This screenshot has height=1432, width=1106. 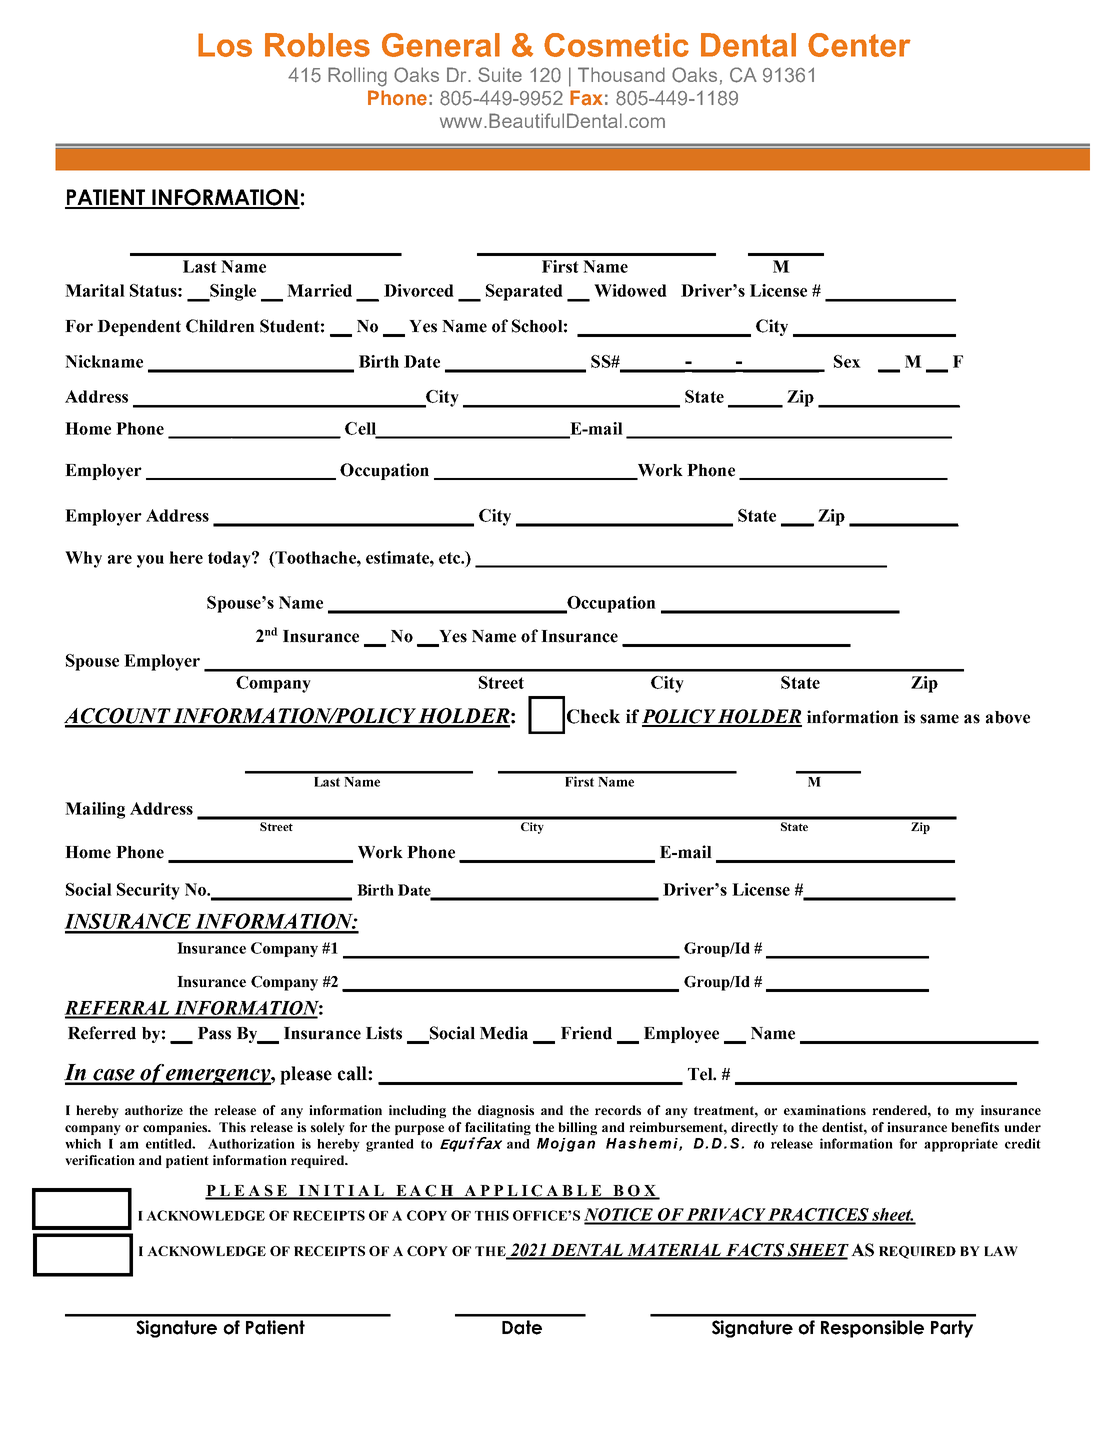 I want to click on Pass, so click(x=214, y=1033).
